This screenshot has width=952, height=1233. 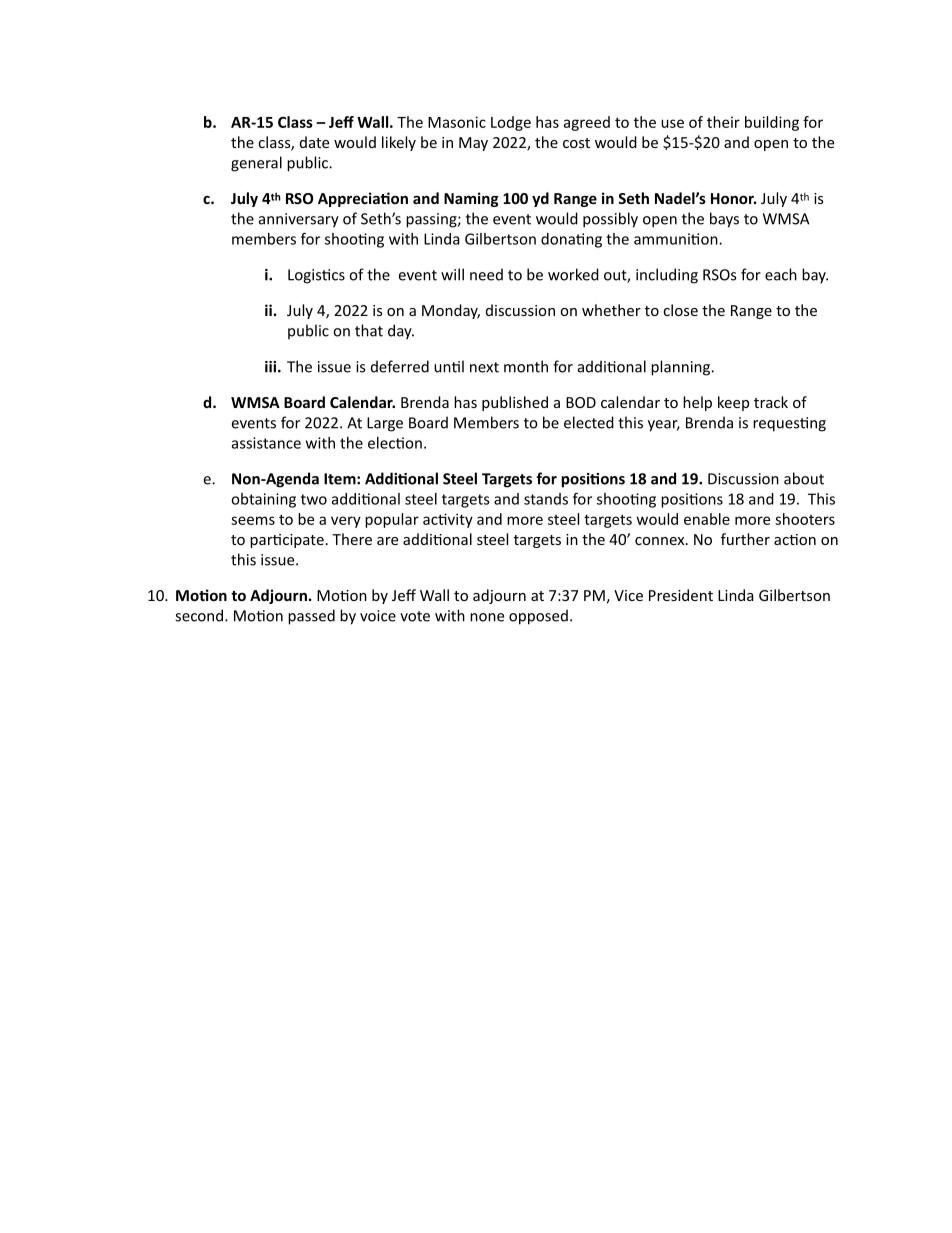 What do you see at coordinates (781, 274) in the screenshot?
I see `each` at bounding box center [781, 274].
